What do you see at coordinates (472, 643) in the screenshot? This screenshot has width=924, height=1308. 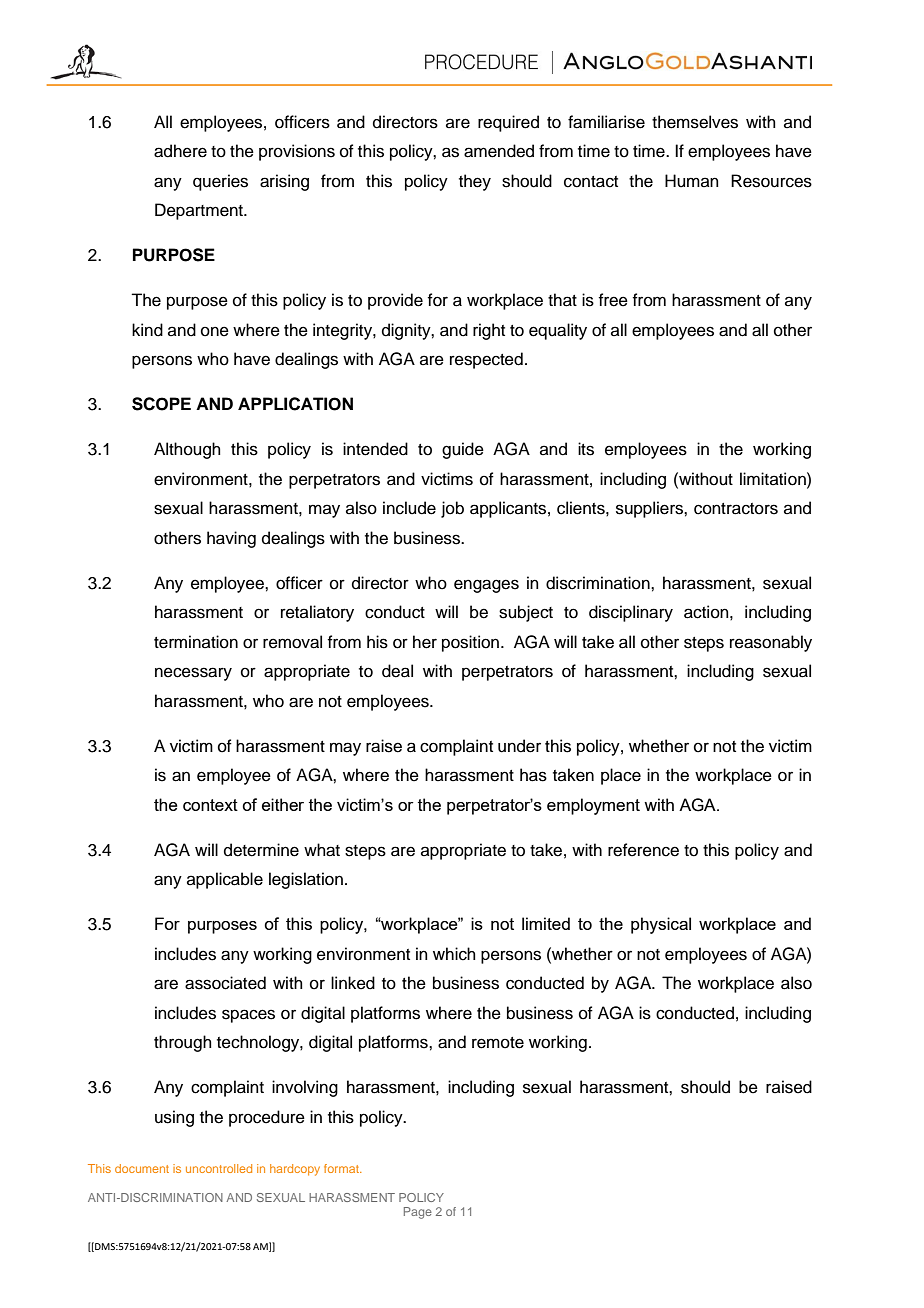 I see `position` at bounding box center [472, 643].
